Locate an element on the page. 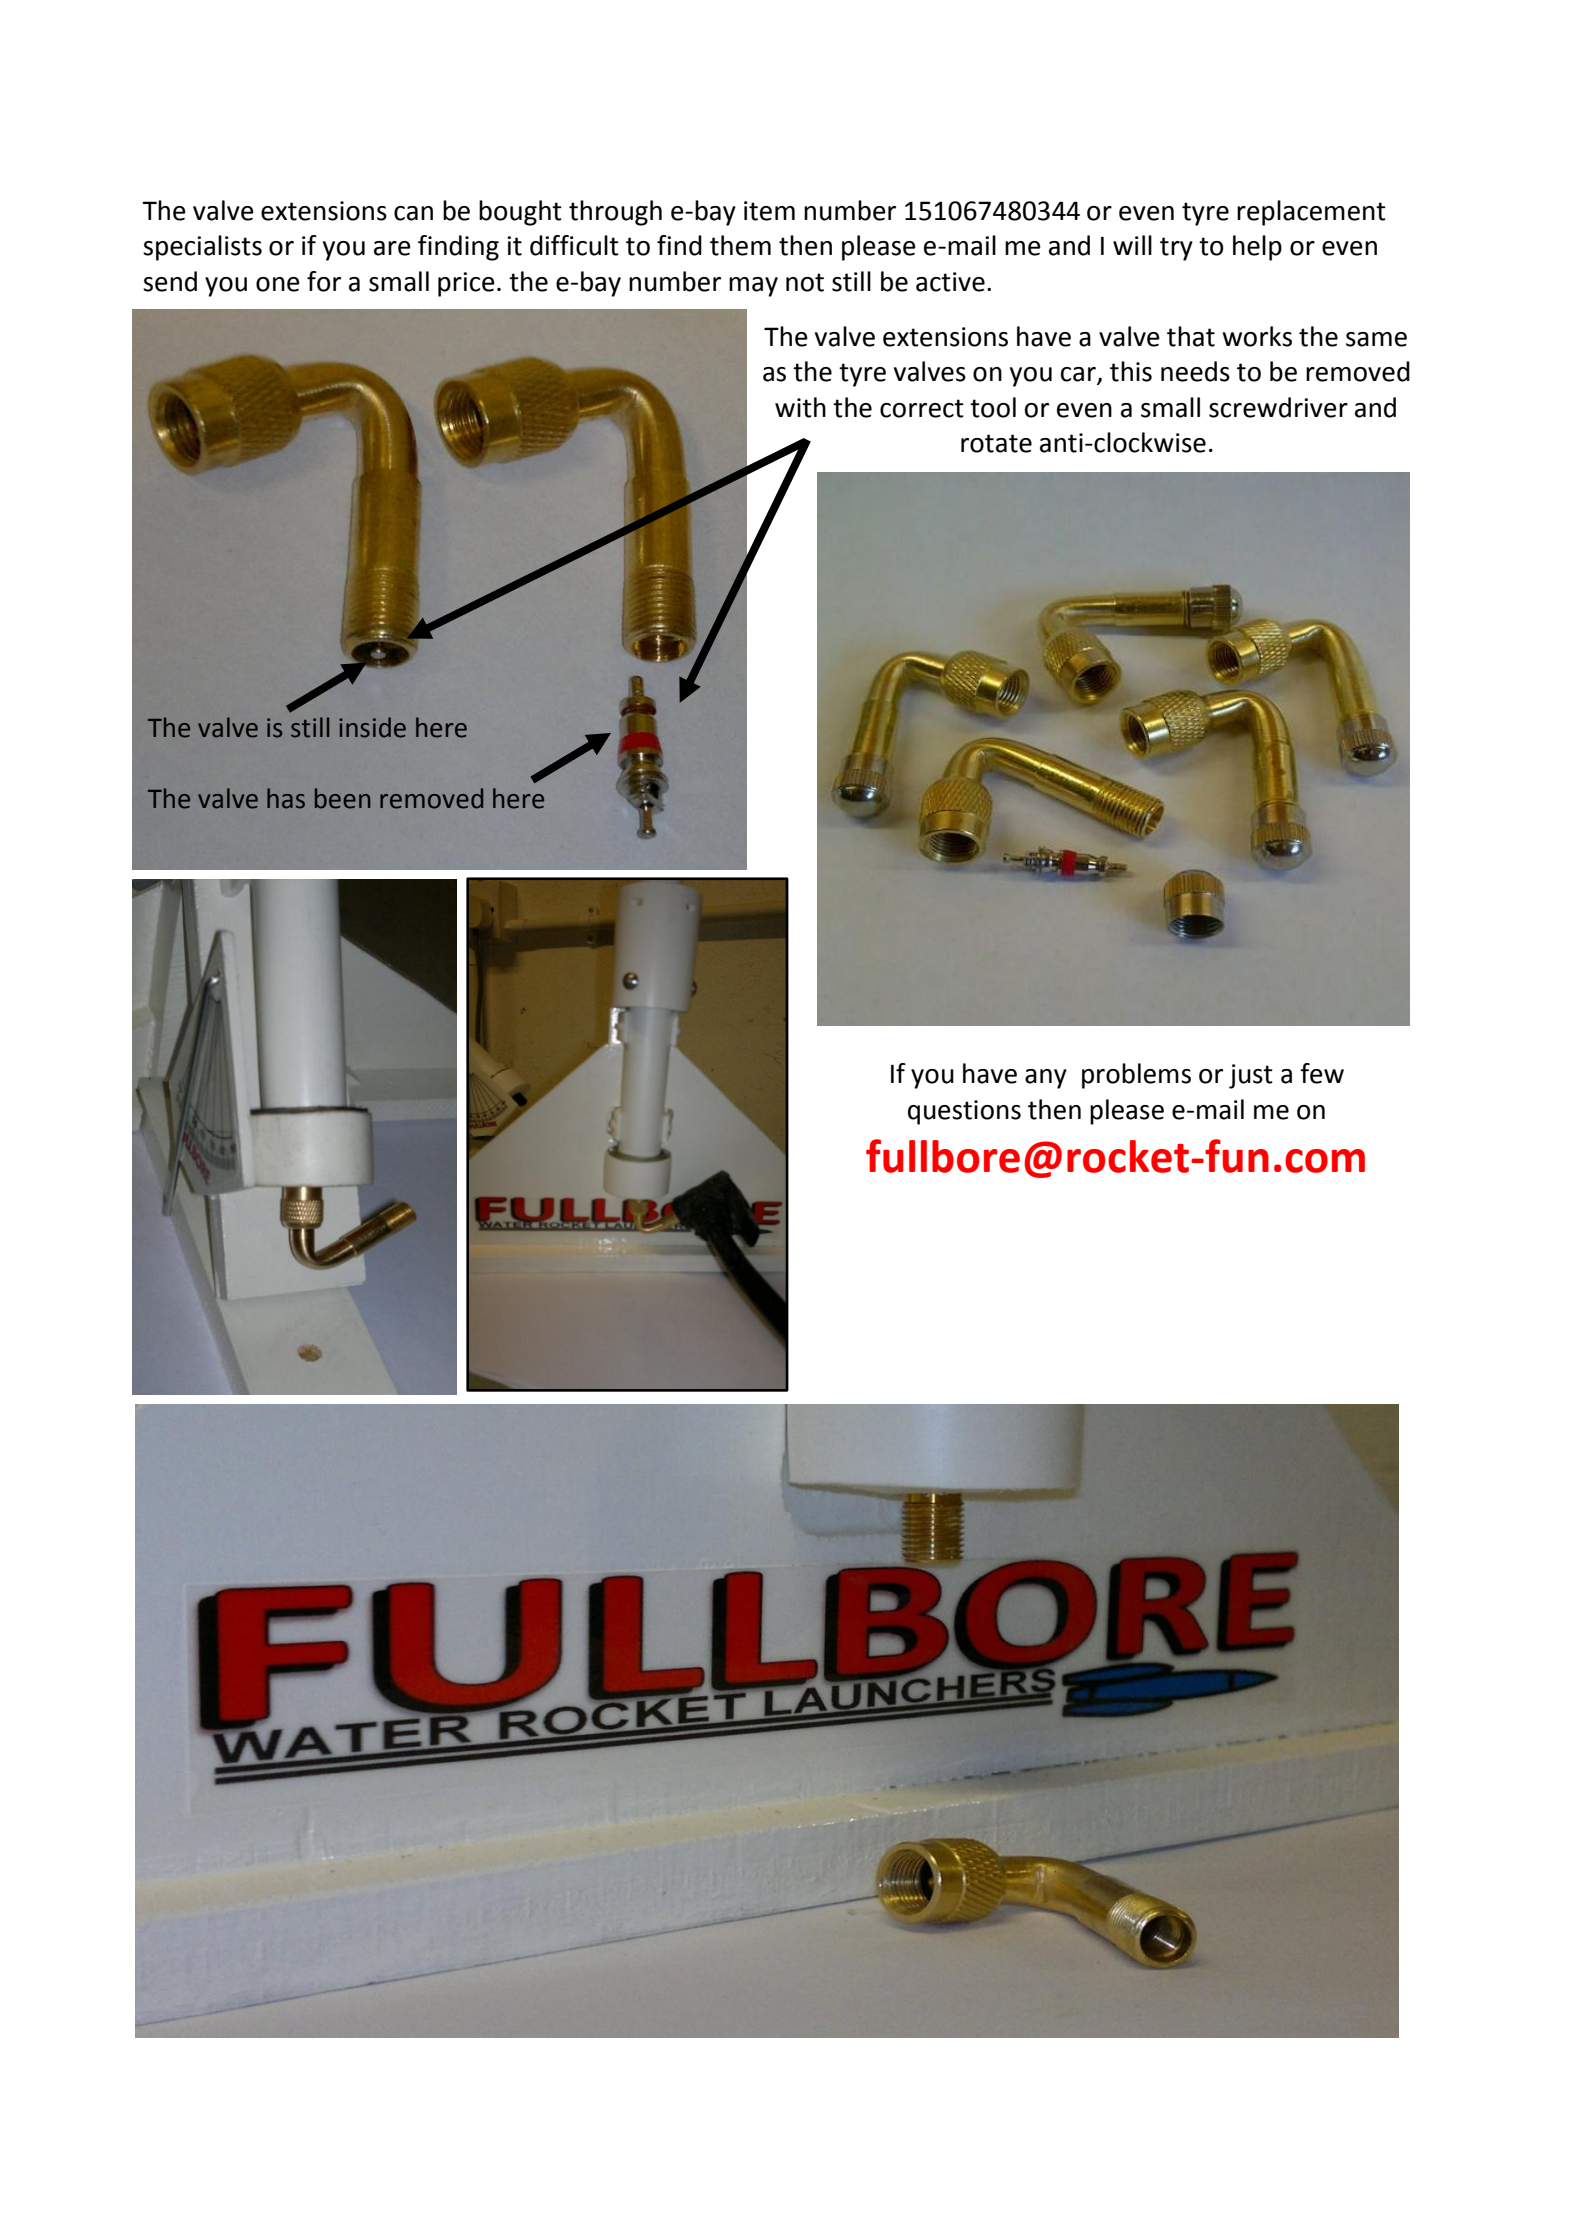  inside is located at coordinates (372, 727).
